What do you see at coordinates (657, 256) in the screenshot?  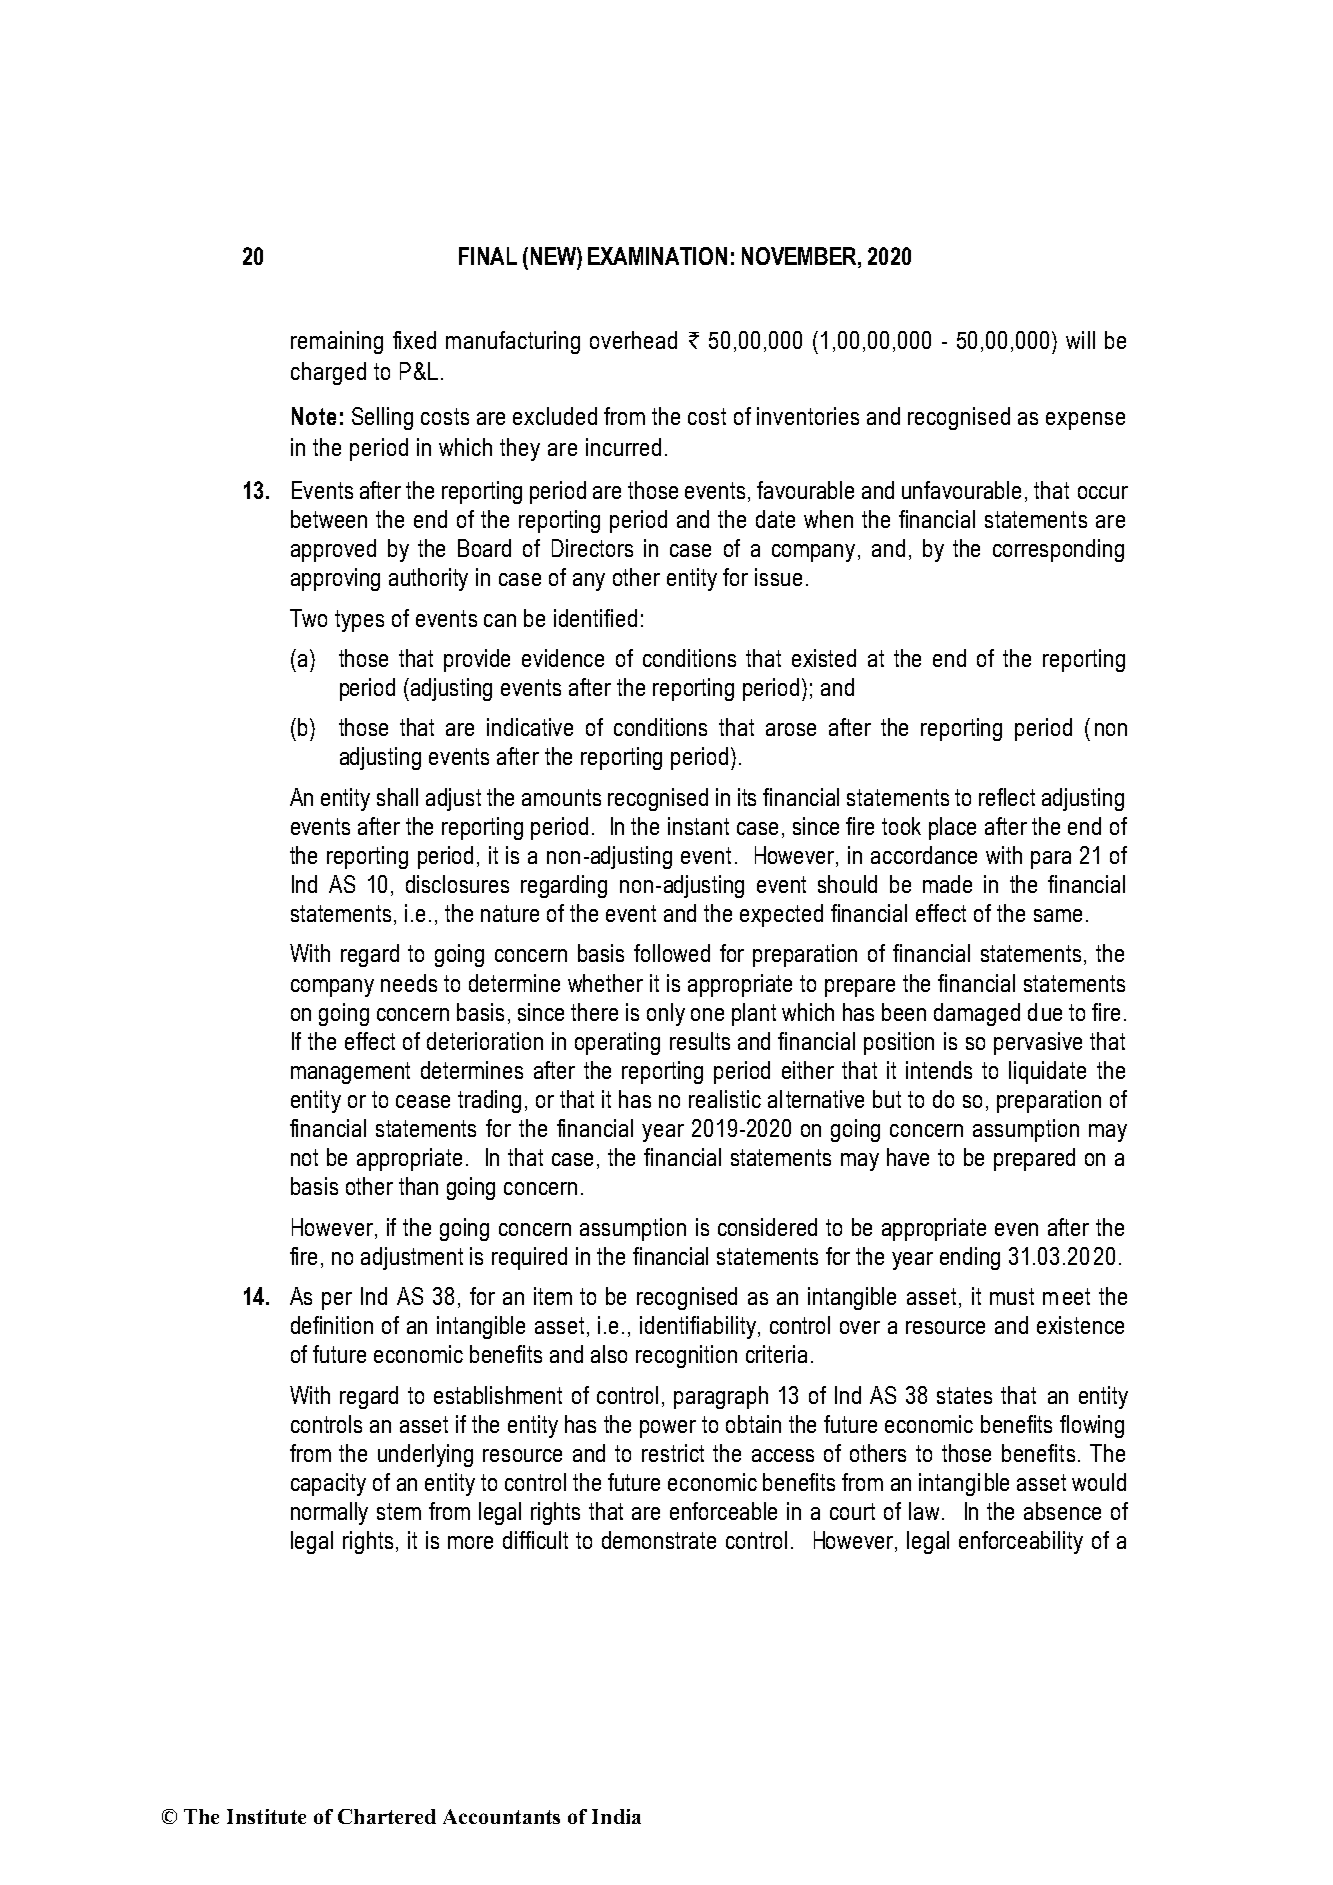 I see `EXAMINATION` at bounding box center [657, 256].
